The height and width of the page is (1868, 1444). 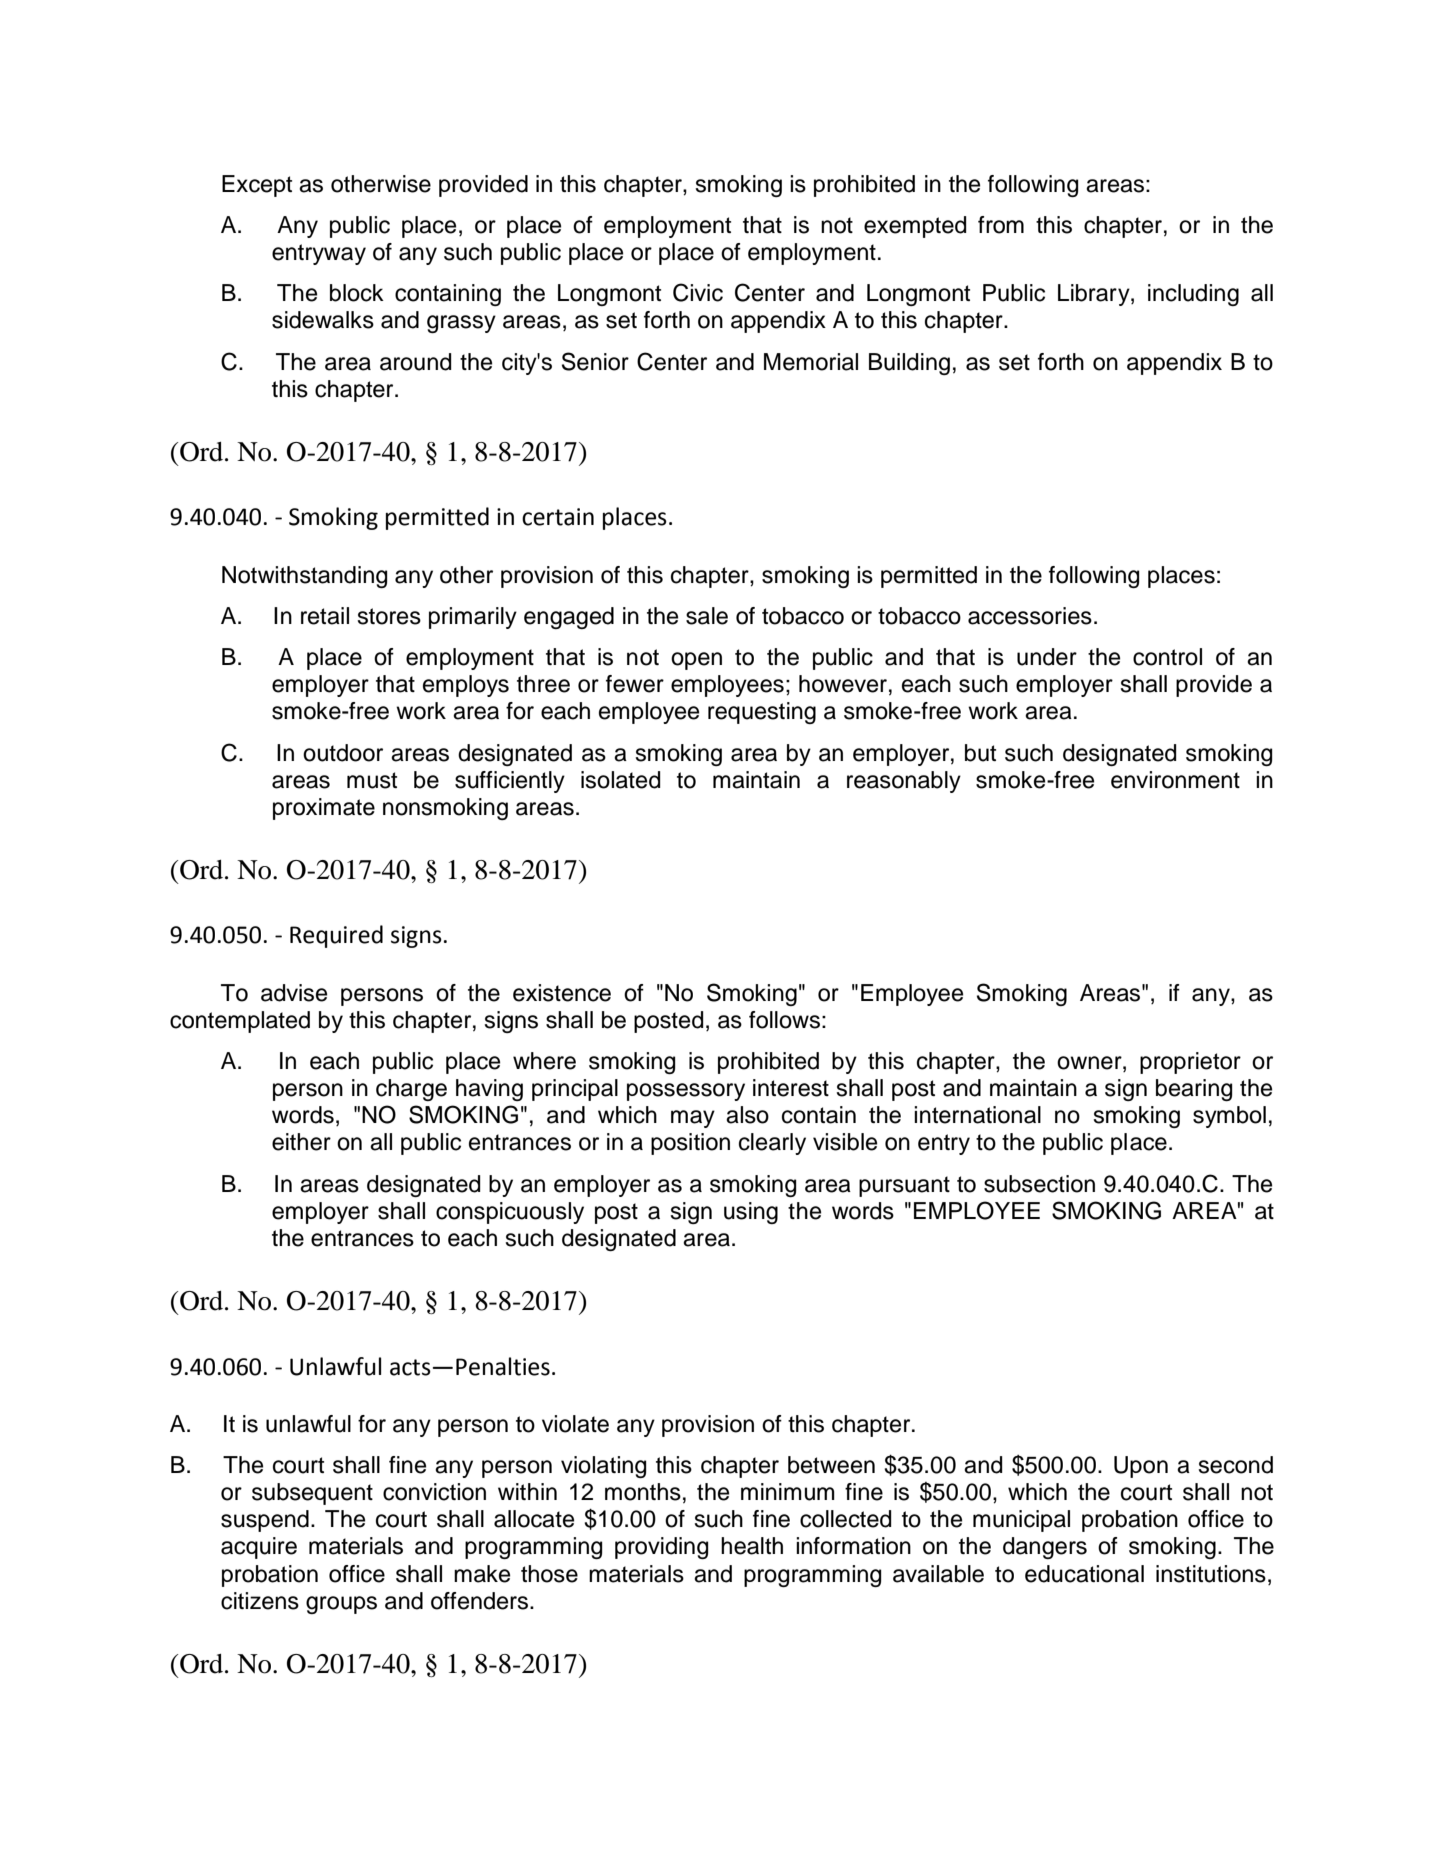 I want to click on bearing, so click(x=1194, y=1090).
